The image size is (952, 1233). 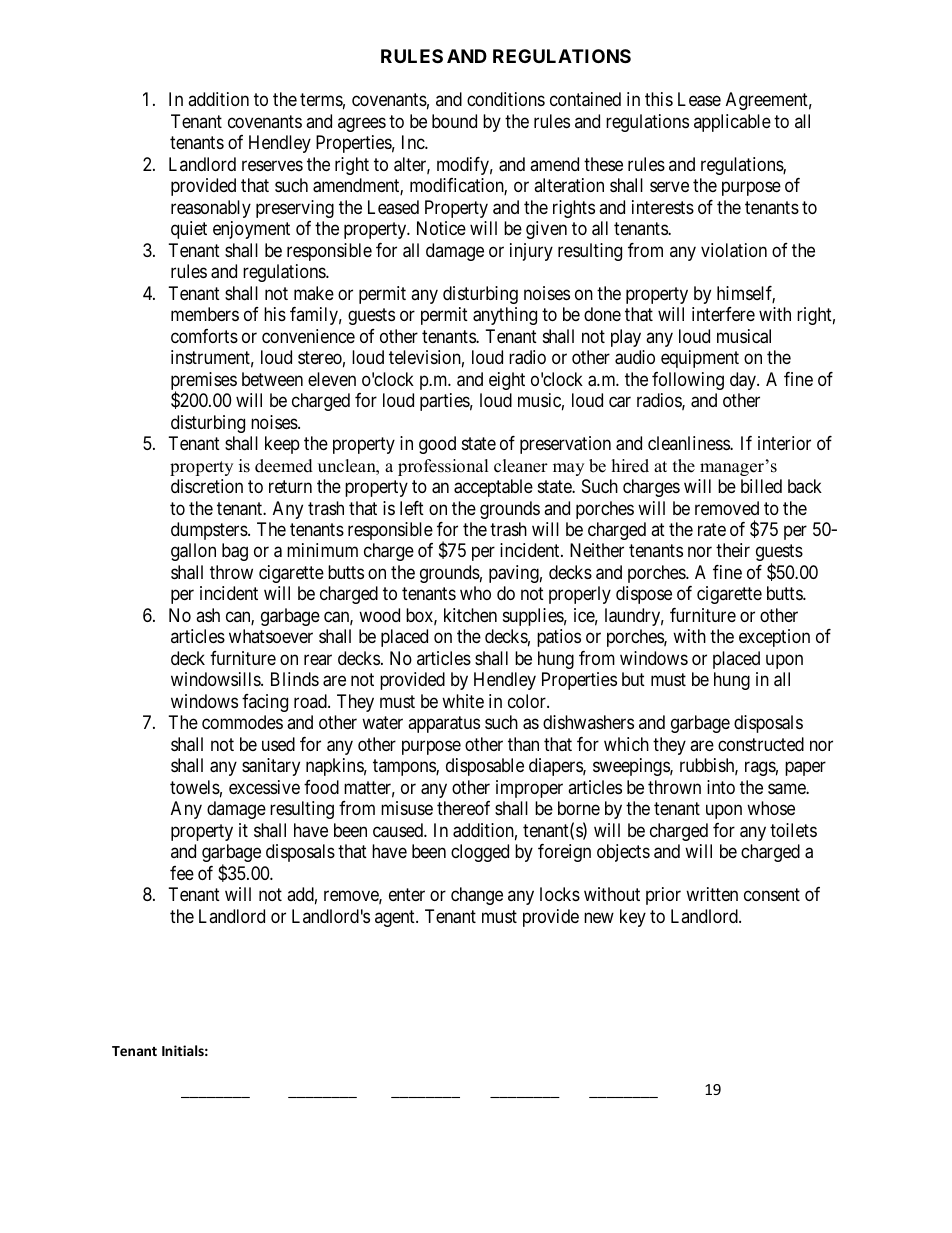 I want to click on rate, so click(x=712, y=529).
